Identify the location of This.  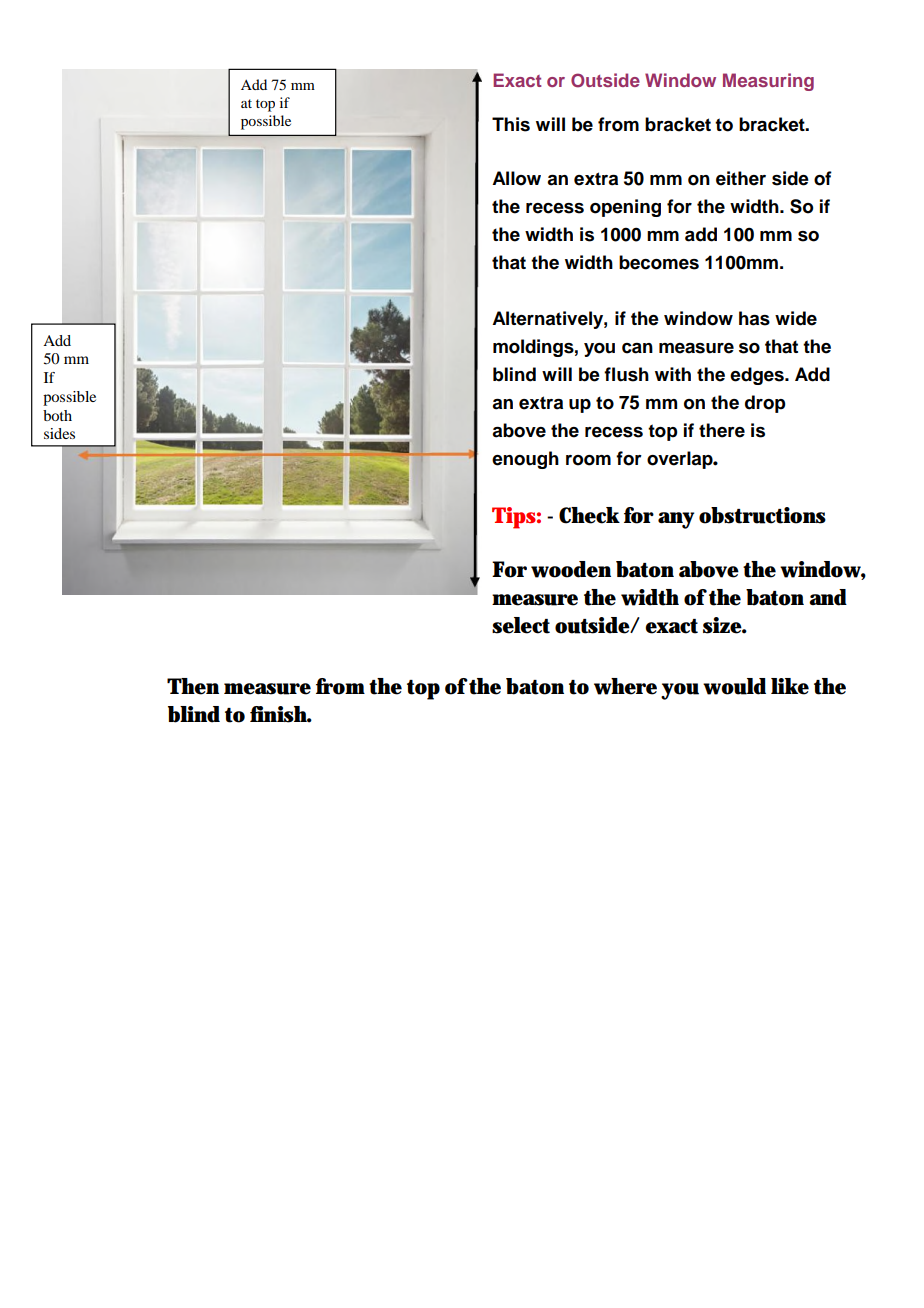
(511, 124).
